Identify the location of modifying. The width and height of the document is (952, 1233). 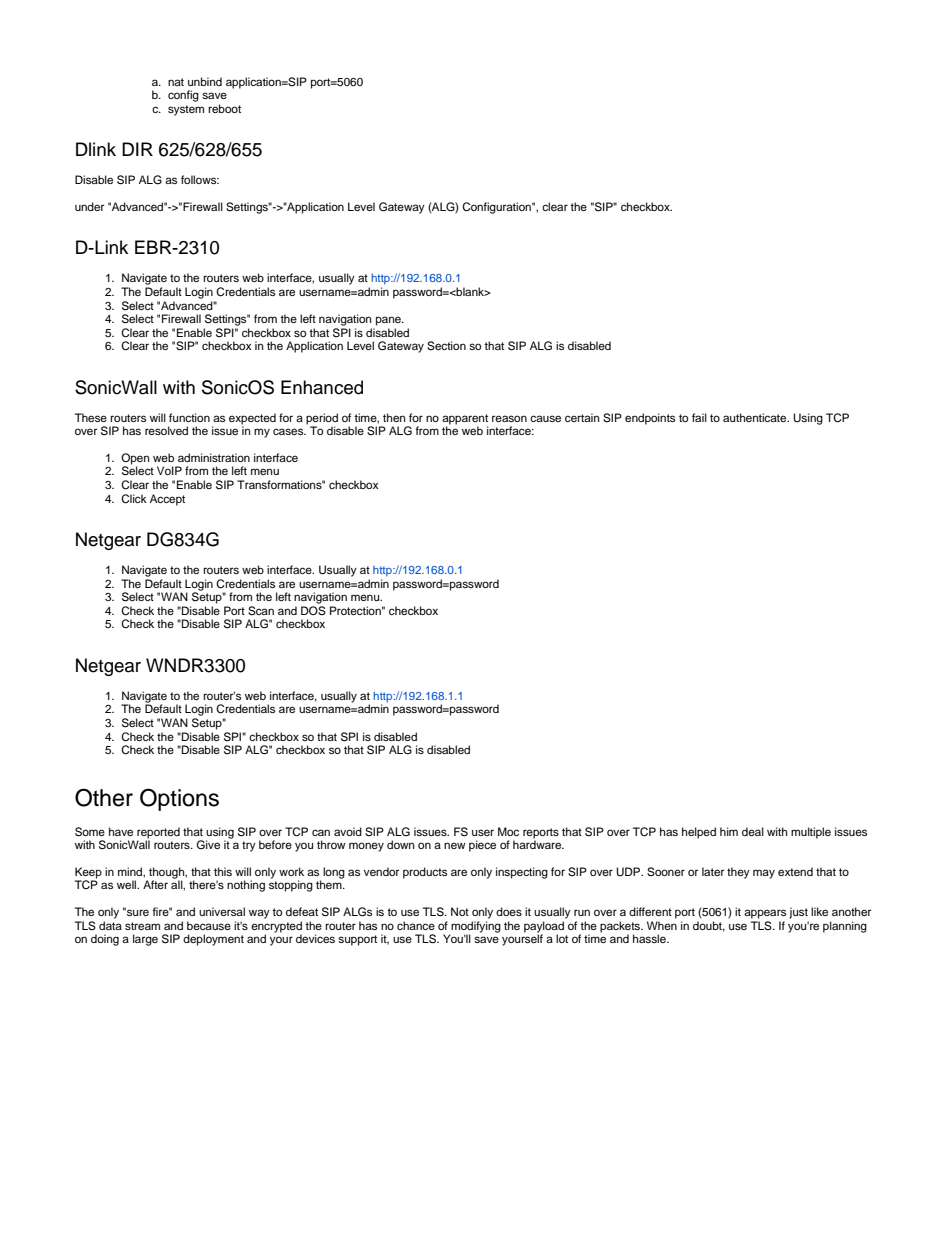
(475, 928).
